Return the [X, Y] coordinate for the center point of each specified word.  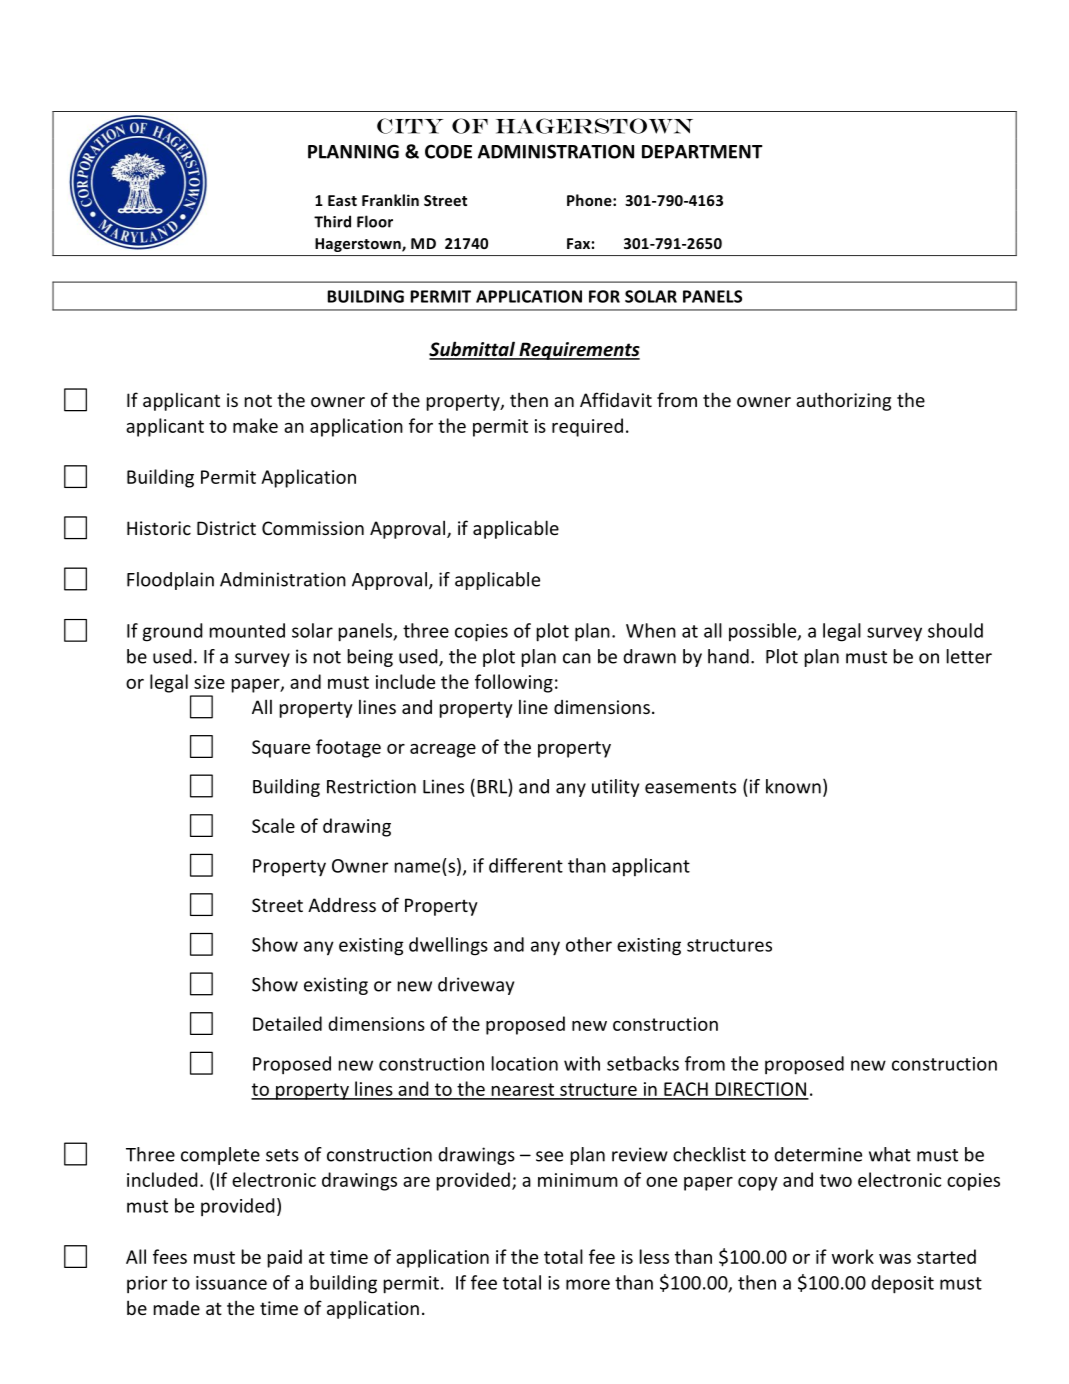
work [853, 1256]
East [342, 200]
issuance [231, 1283]
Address [342, 905]
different [526, 865]
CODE [448, 151]
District [226, 528]
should [955, 630]
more [588, 1284]
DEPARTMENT [702, 152]
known [793, 786]
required [587, 427]
